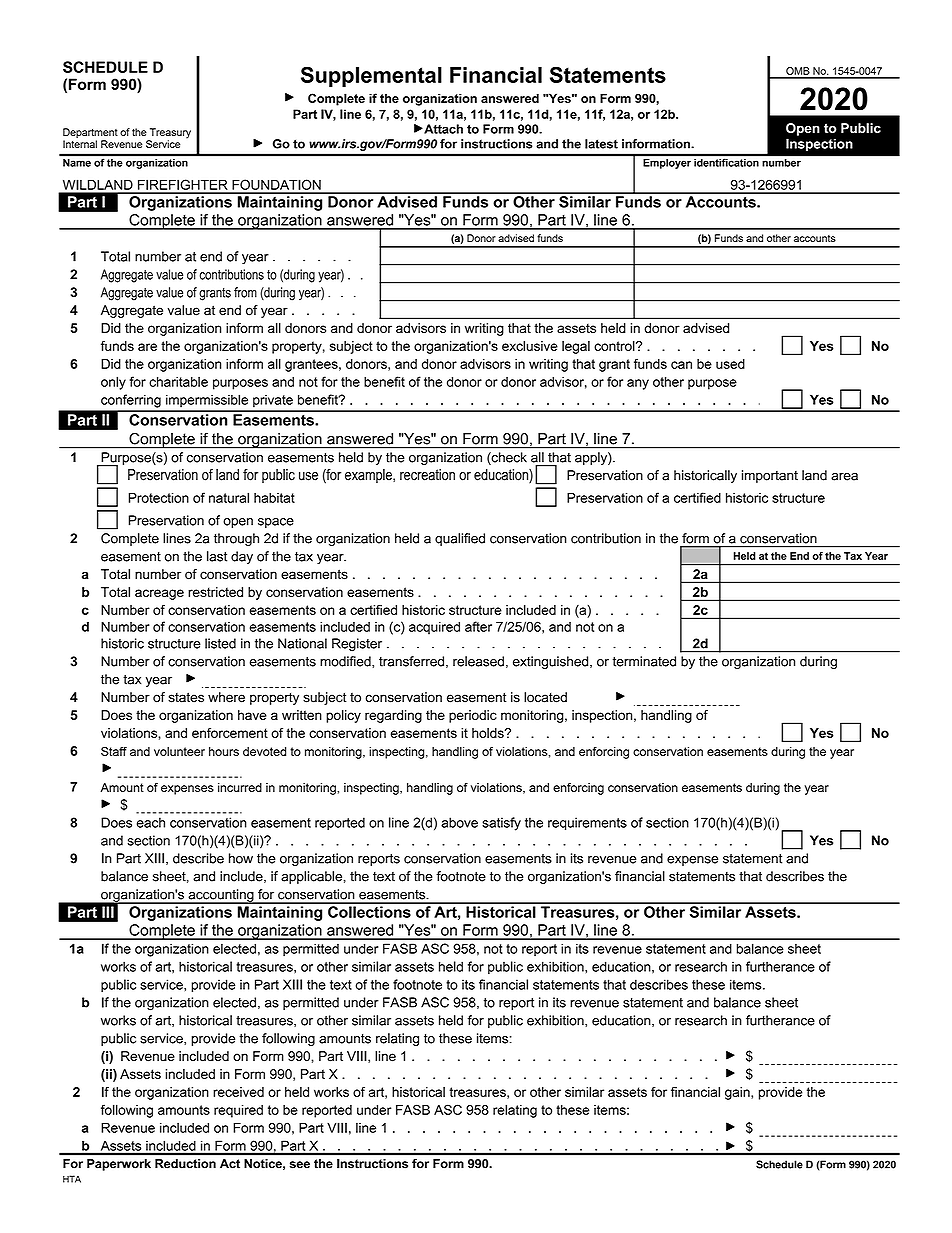 Image resolution: width=952 pixels, height=1233 pixels. I want to click on Protection, so click(159, 498).
